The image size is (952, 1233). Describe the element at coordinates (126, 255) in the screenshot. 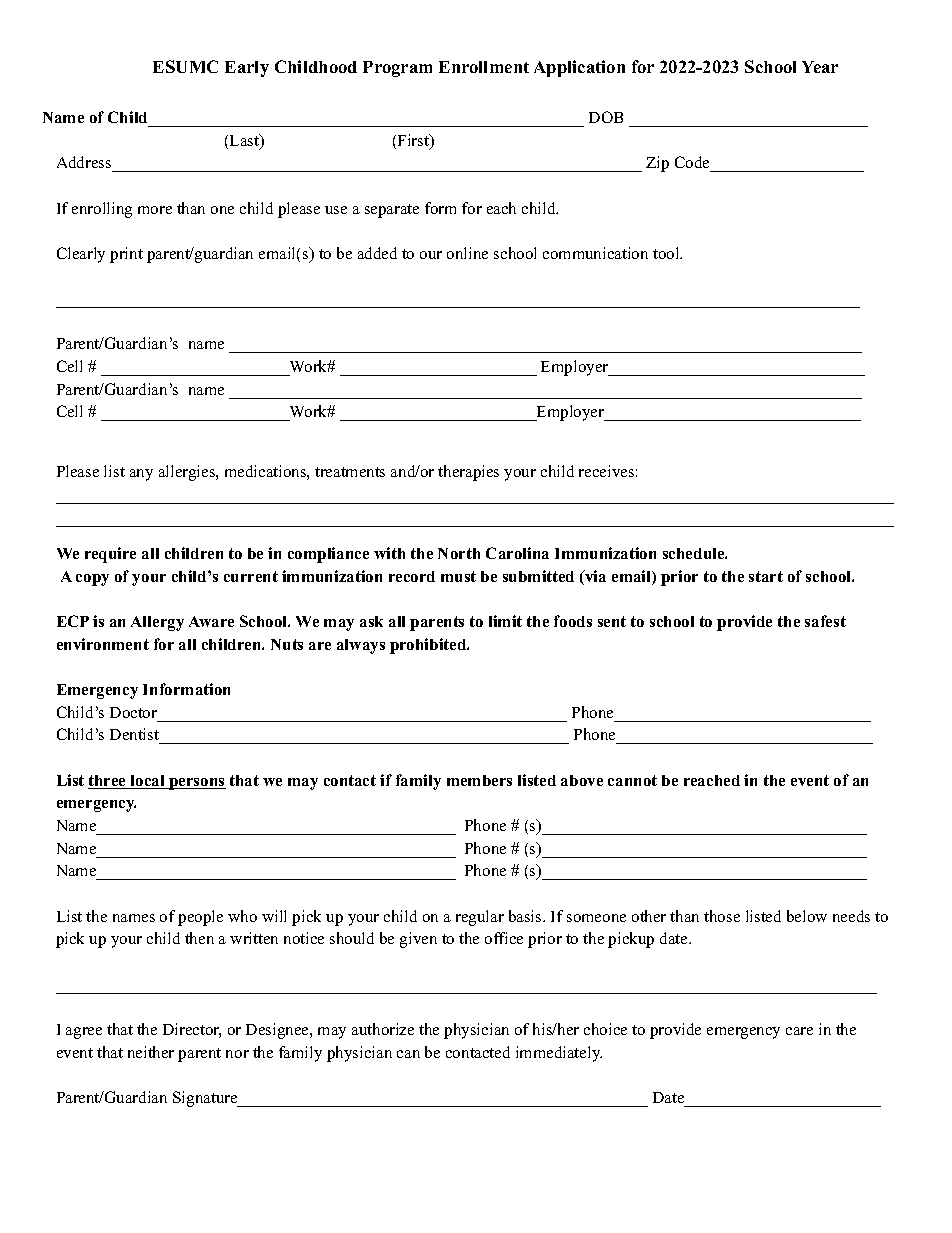

I see `print` at that location.
